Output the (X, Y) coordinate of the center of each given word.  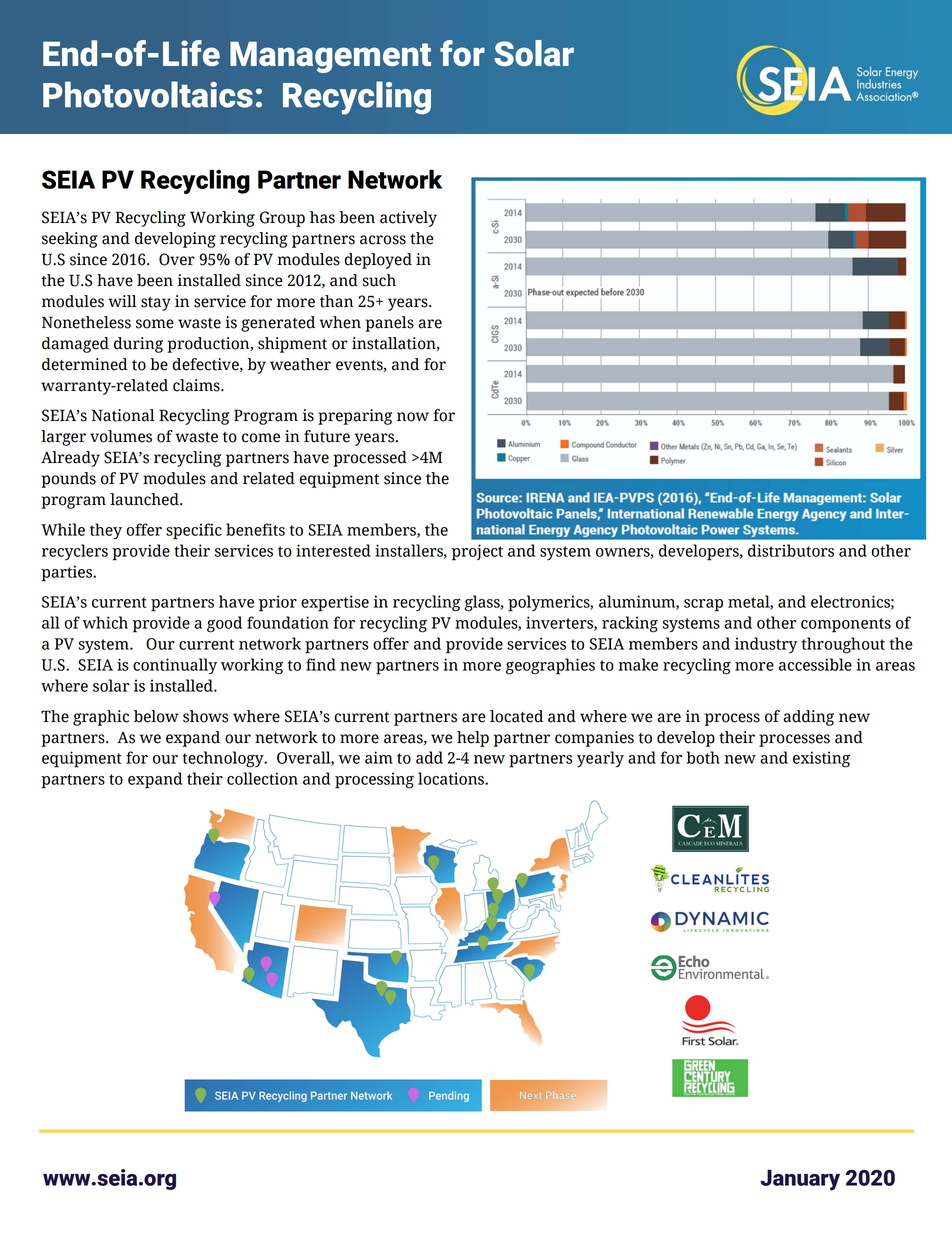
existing (821, 759)
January (800, 1180)
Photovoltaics (148, 94)
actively (408, 219)
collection (262, 778)
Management (330, 57)
